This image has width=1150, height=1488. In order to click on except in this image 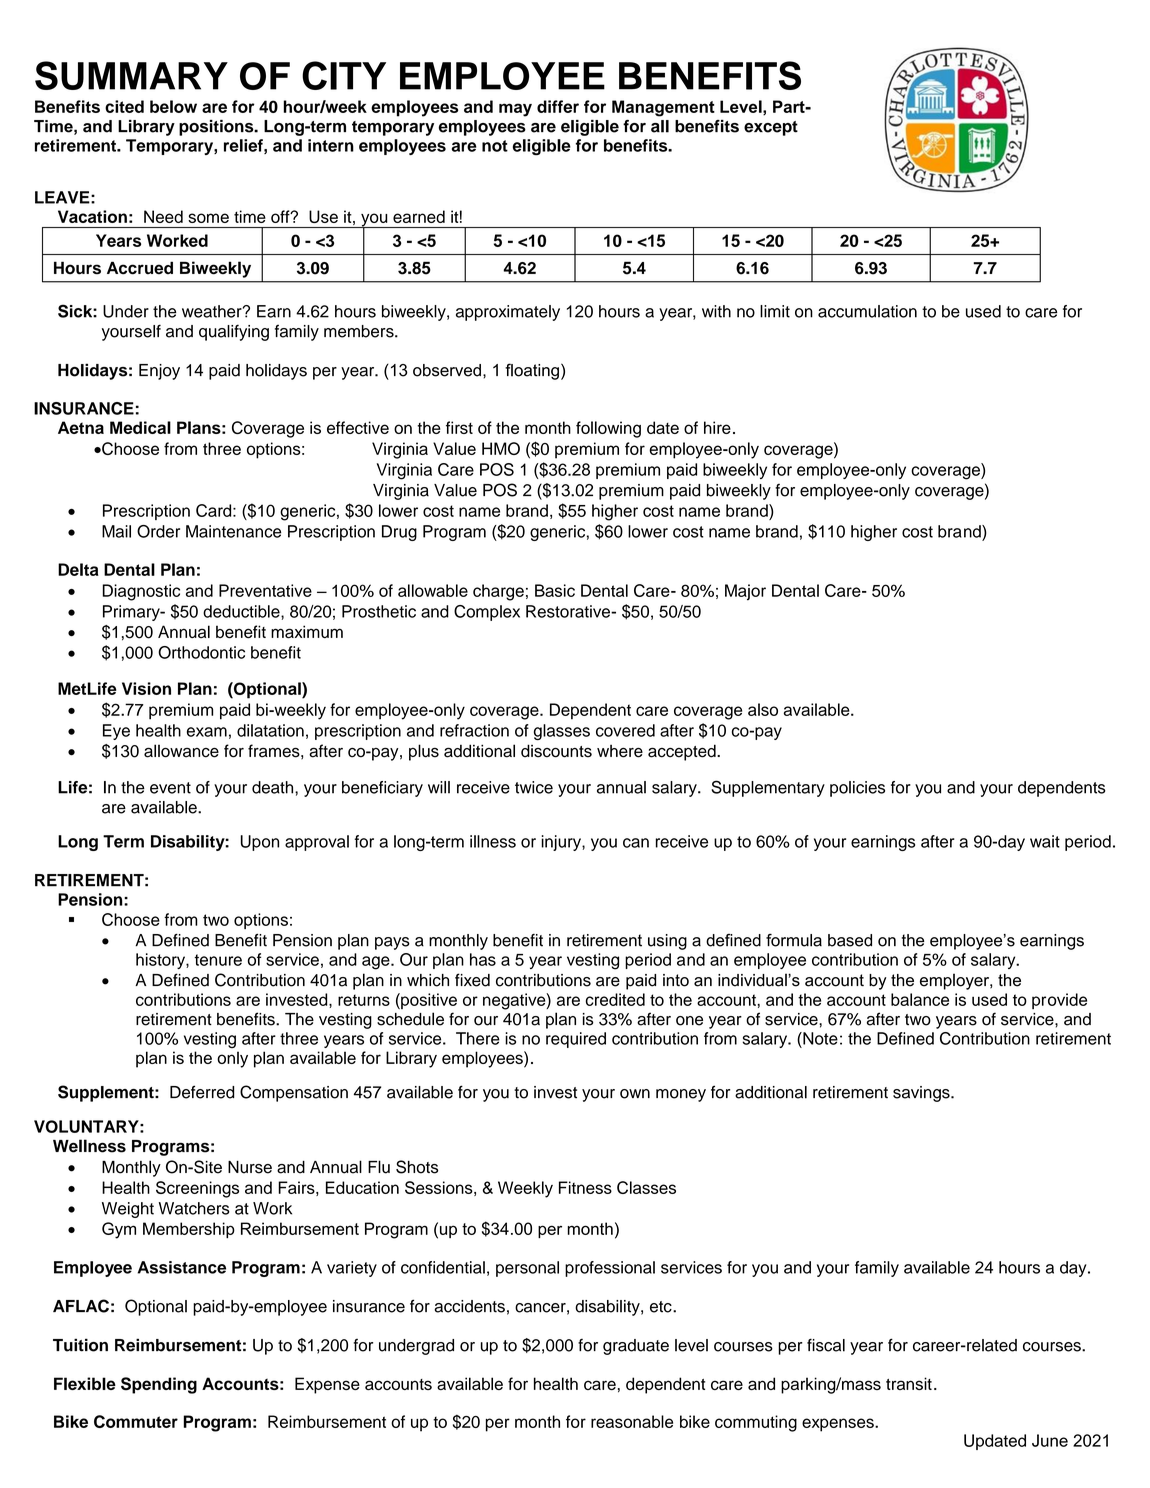, I will do `click(771, 128)`.
